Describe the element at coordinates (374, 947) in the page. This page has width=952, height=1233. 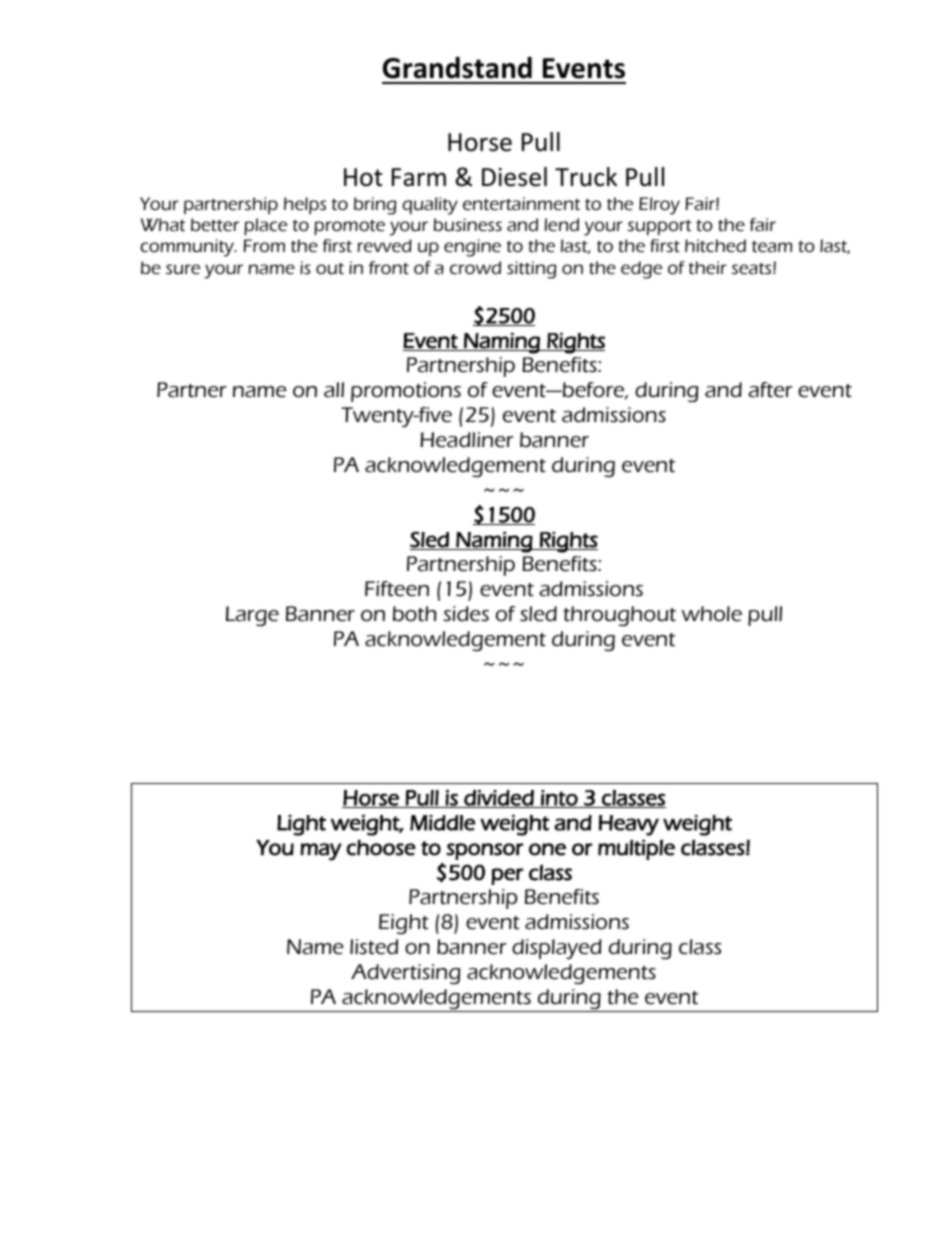
I see `listed` at that location.
